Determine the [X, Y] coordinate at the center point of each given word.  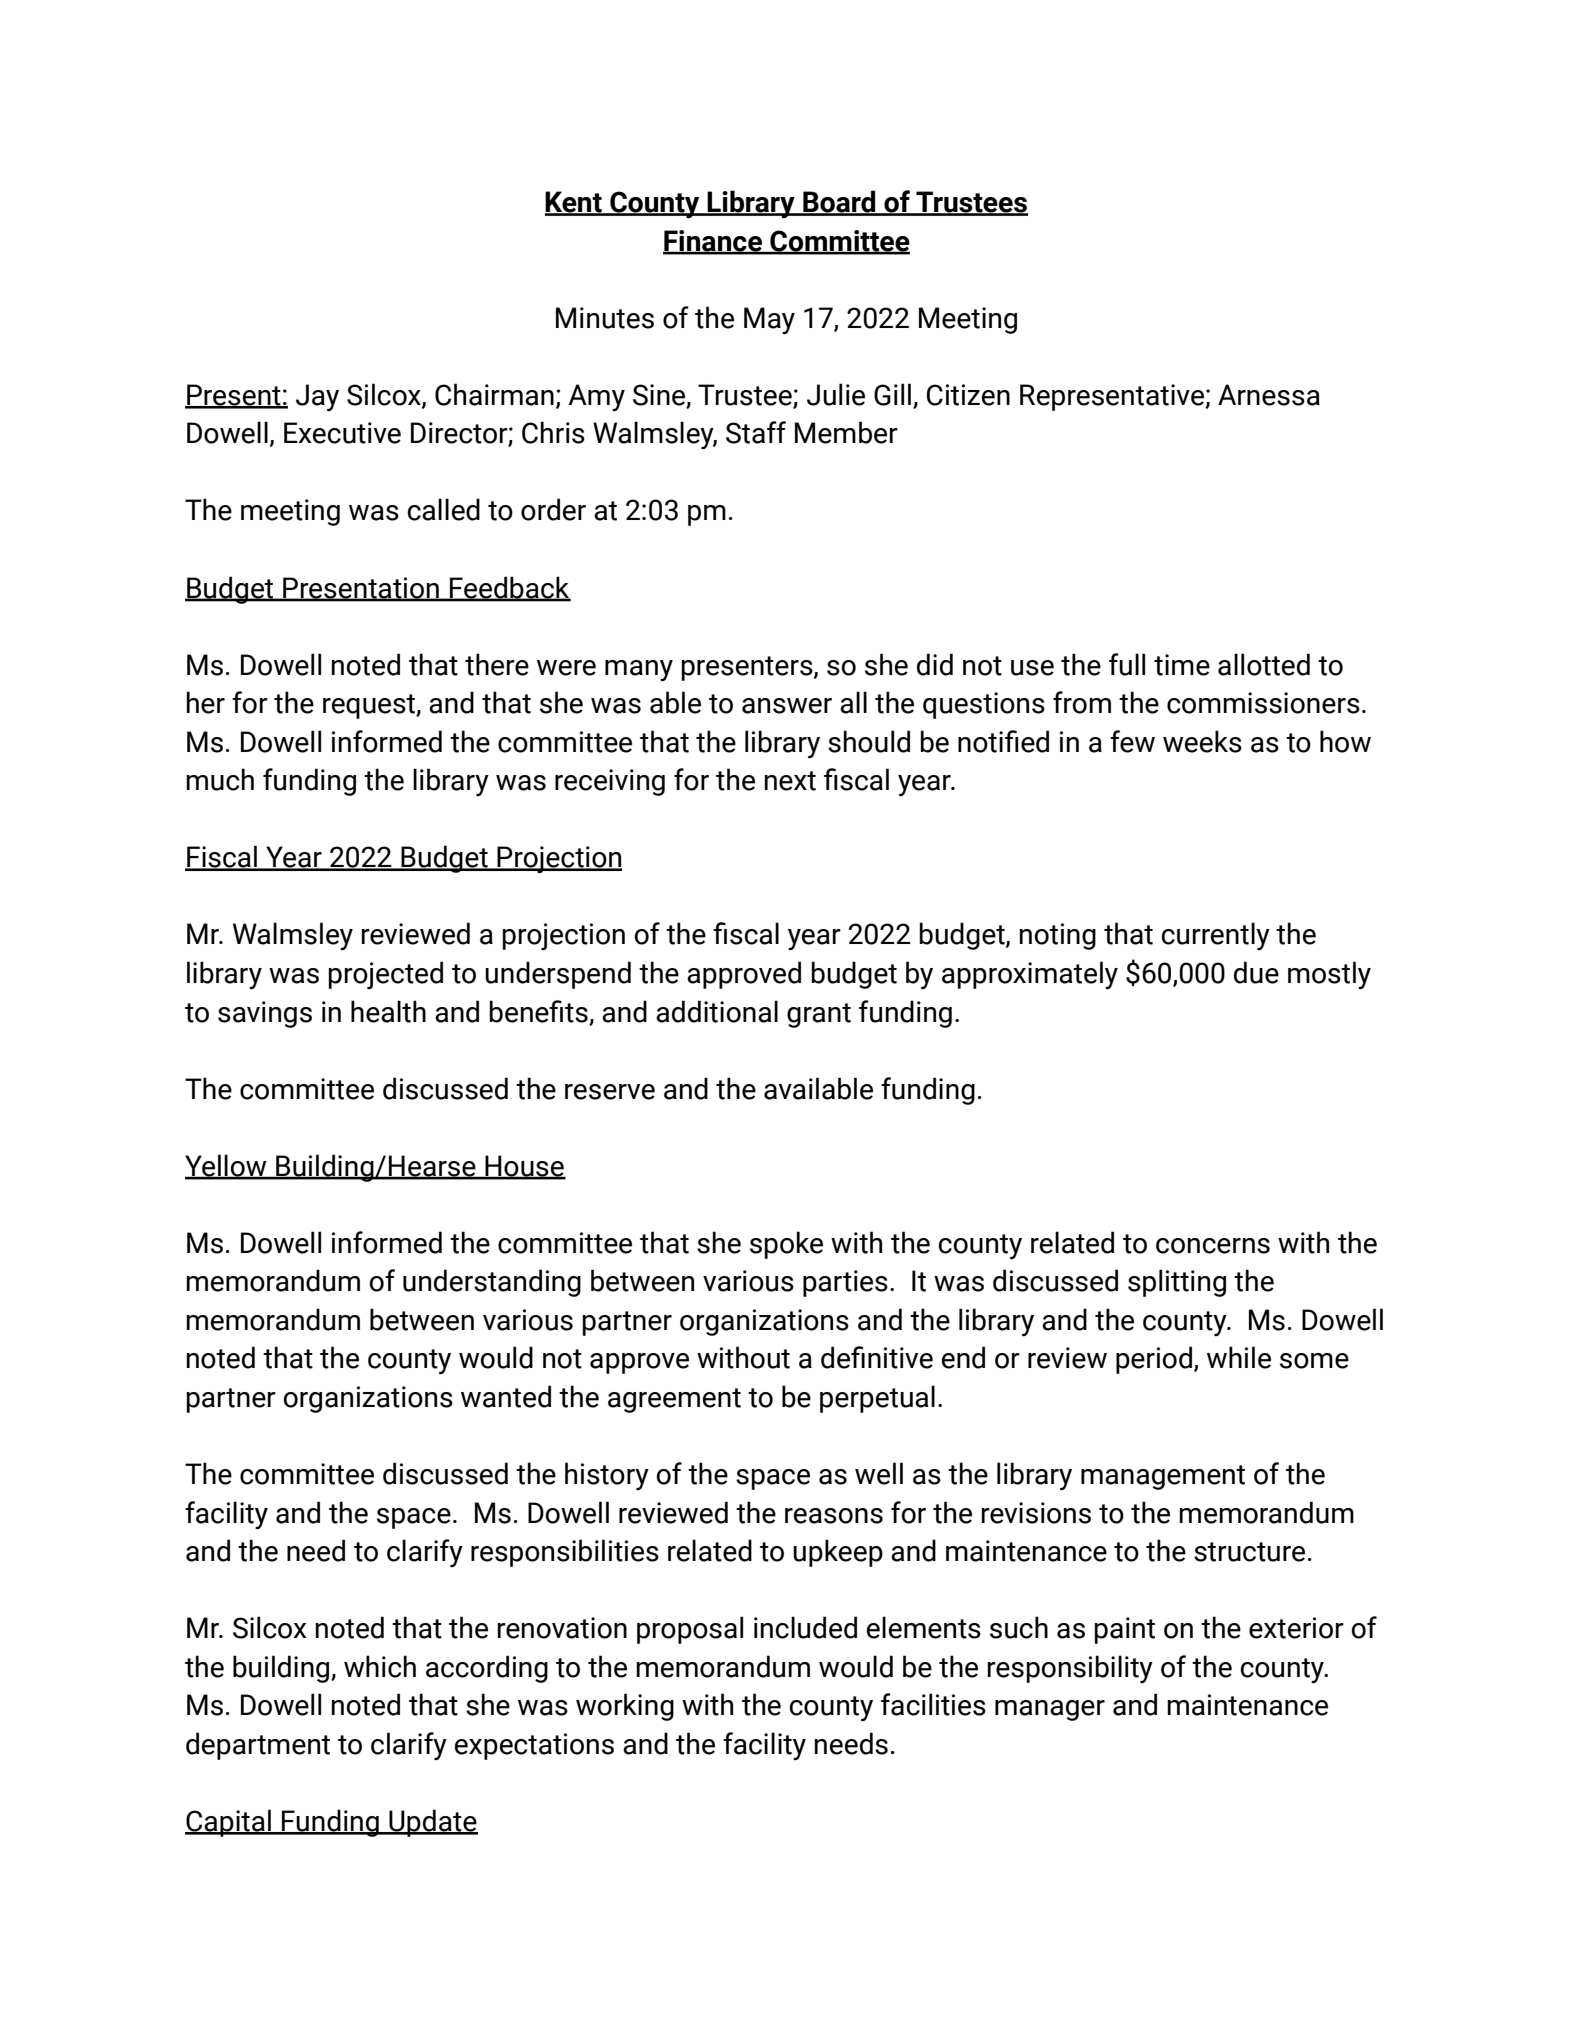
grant [819, 1015]
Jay [317, 397]
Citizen [968, 395]
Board [839, 202]
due [1256, 972]
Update [432, 1823]
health [388, 1011]
